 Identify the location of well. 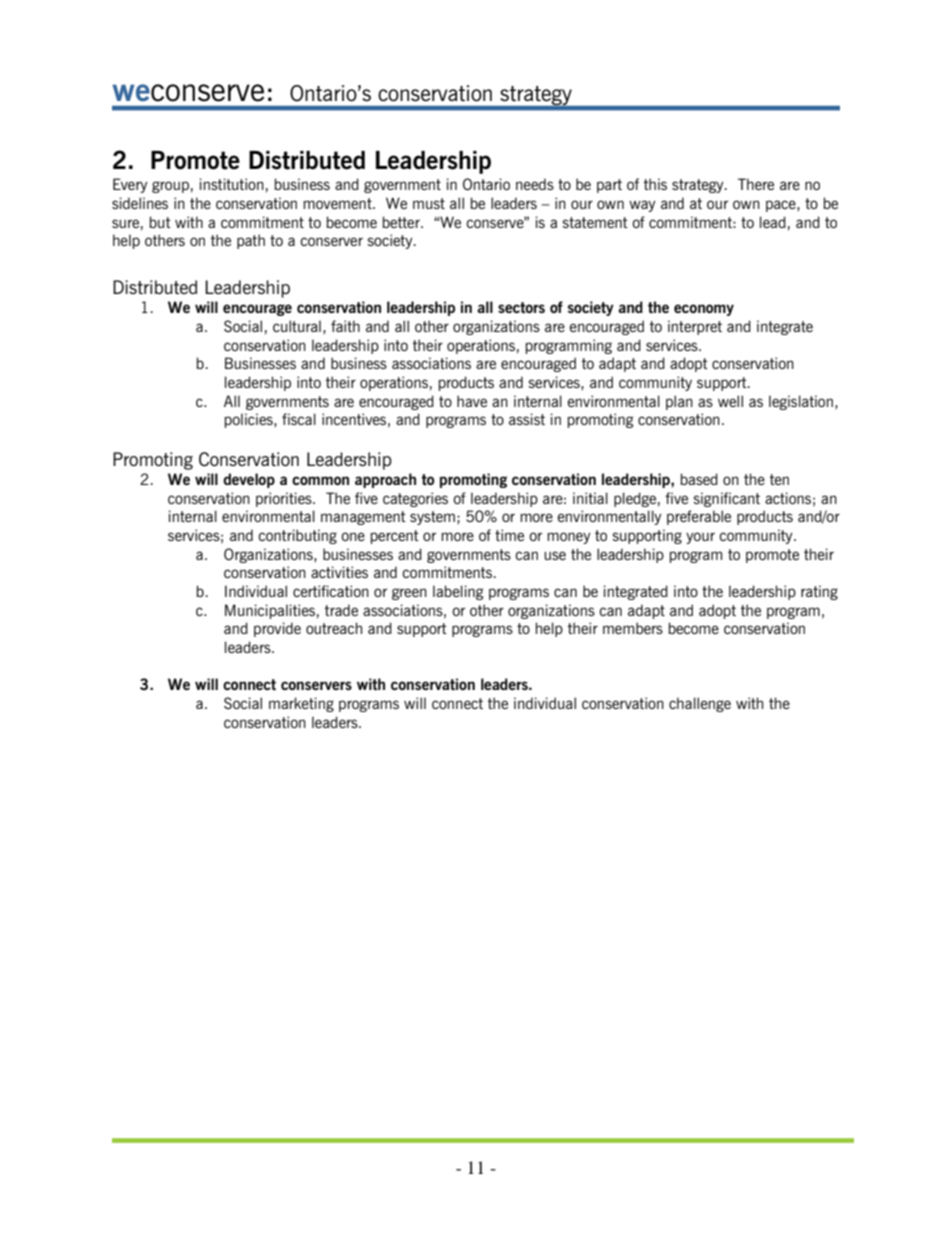
(730, 401).
